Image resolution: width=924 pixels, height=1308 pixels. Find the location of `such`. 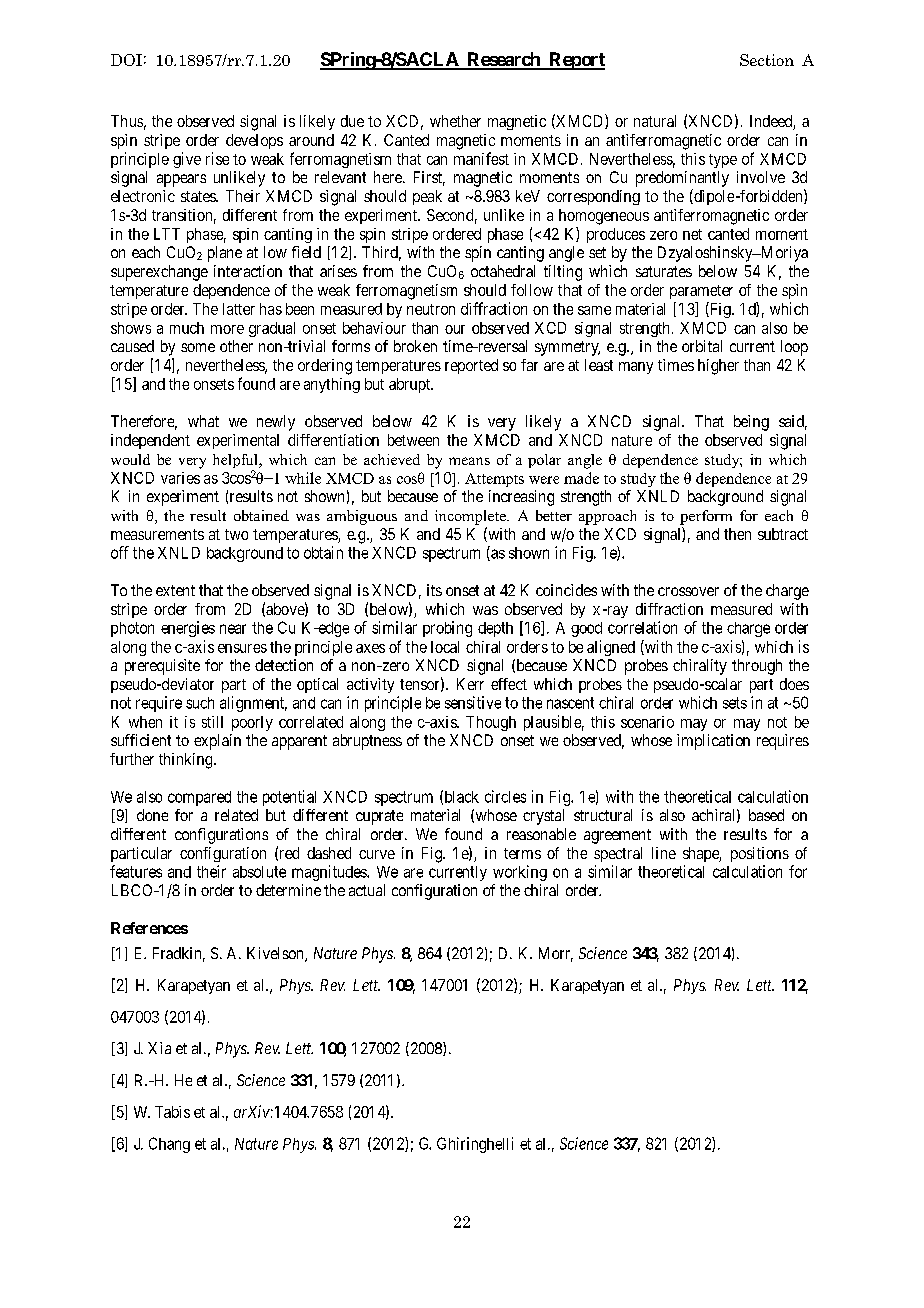

such is located at coordinates (200, 703).
